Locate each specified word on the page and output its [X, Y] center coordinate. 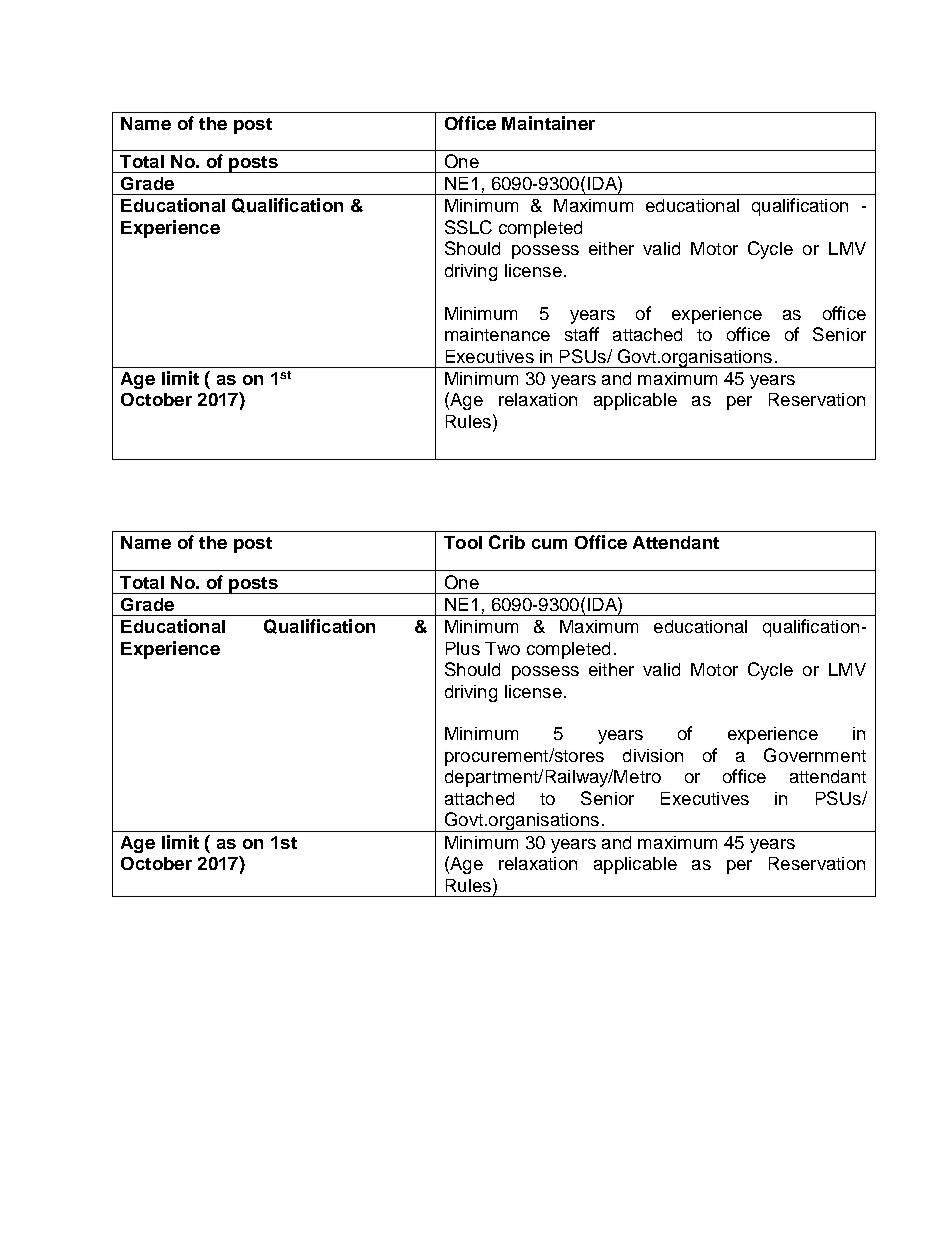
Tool [463, 542]
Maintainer [548, 123]
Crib [507, 542]
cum [549, 544]
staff [582, 334]
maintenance [497, 334]
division [653, 755]
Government [815, 755]
